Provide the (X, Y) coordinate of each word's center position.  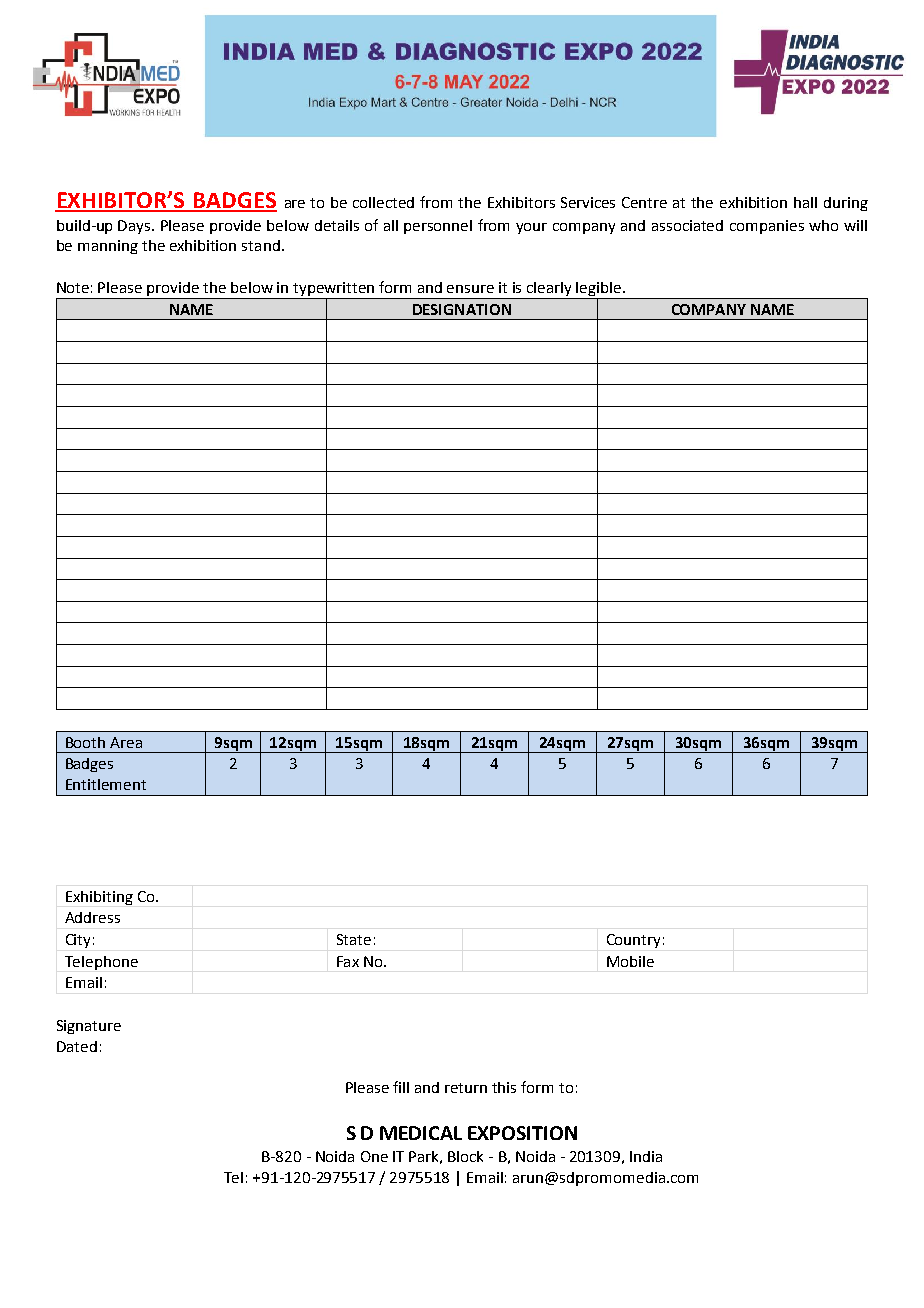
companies (767, 227)
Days (135, 227)
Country (633, 941)
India (646, 1156)
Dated (77, 1046)
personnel (438, 227)
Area (126, 742)
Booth (85, 742)
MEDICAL (421, 1133)
